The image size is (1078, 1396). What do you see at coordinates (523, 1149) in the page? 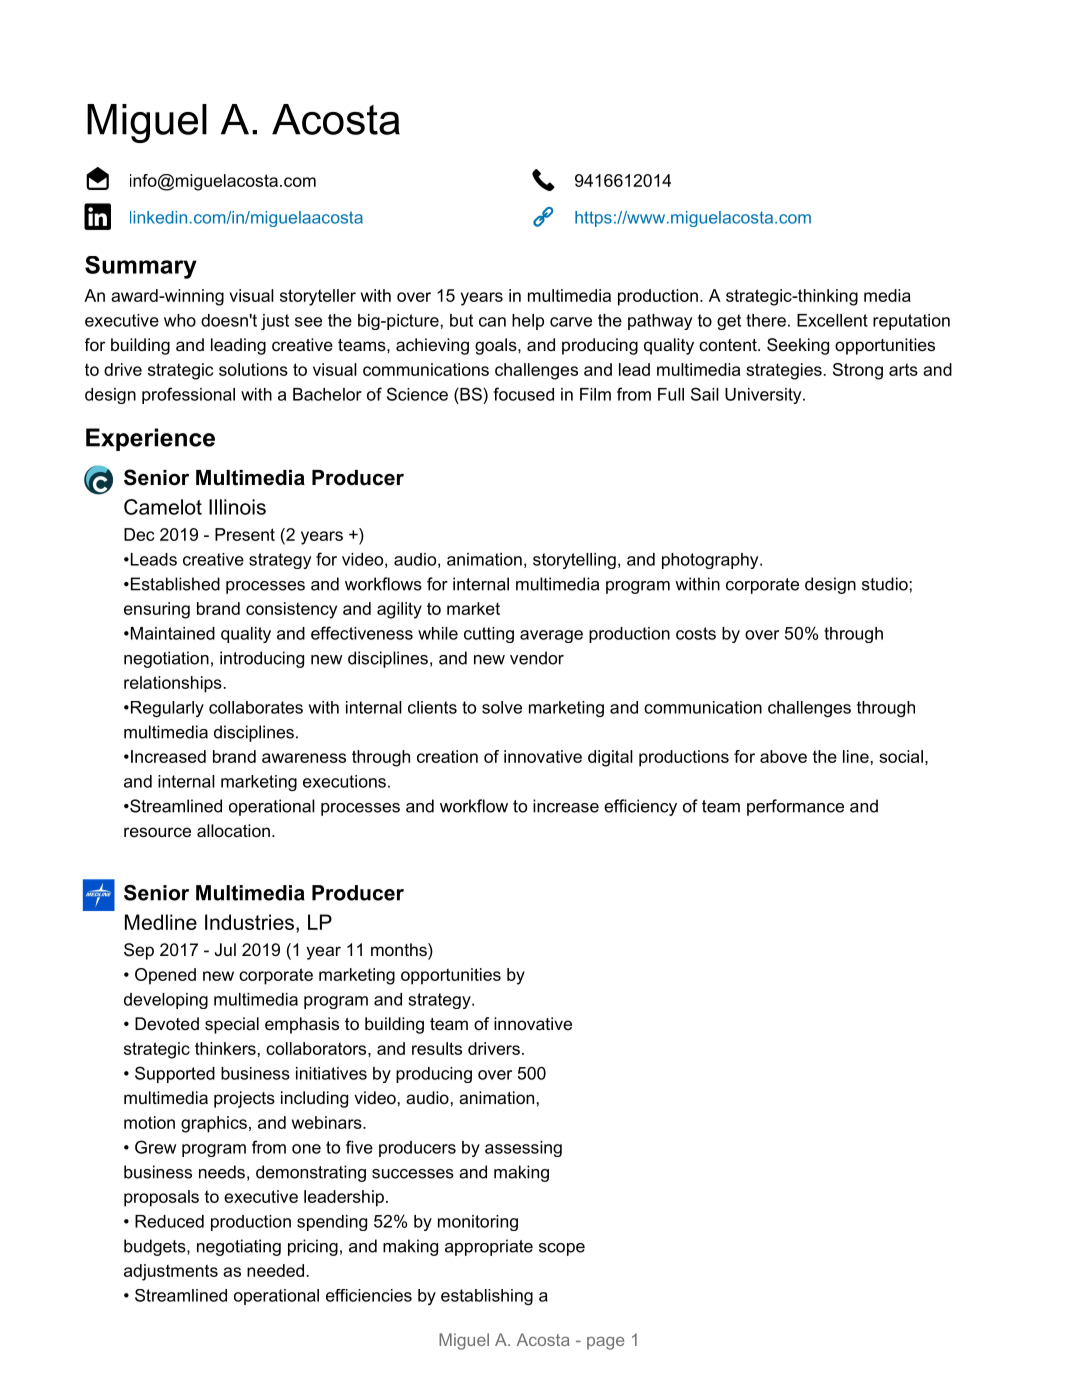
I see `assessing` at bounding box center [523, 1149].
